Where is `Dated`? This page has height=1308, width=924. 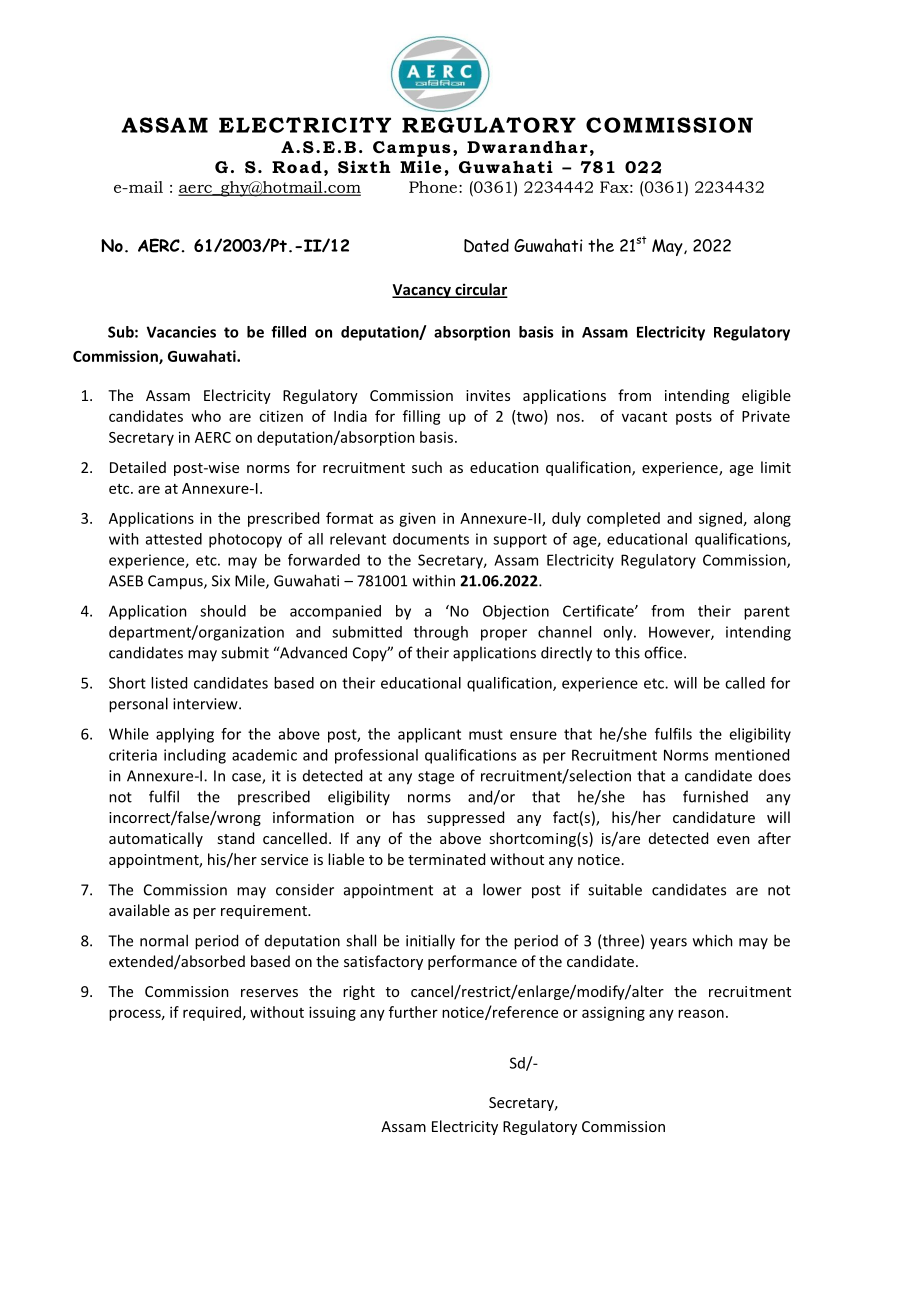
Dated is located at coordinates (486, 246).
